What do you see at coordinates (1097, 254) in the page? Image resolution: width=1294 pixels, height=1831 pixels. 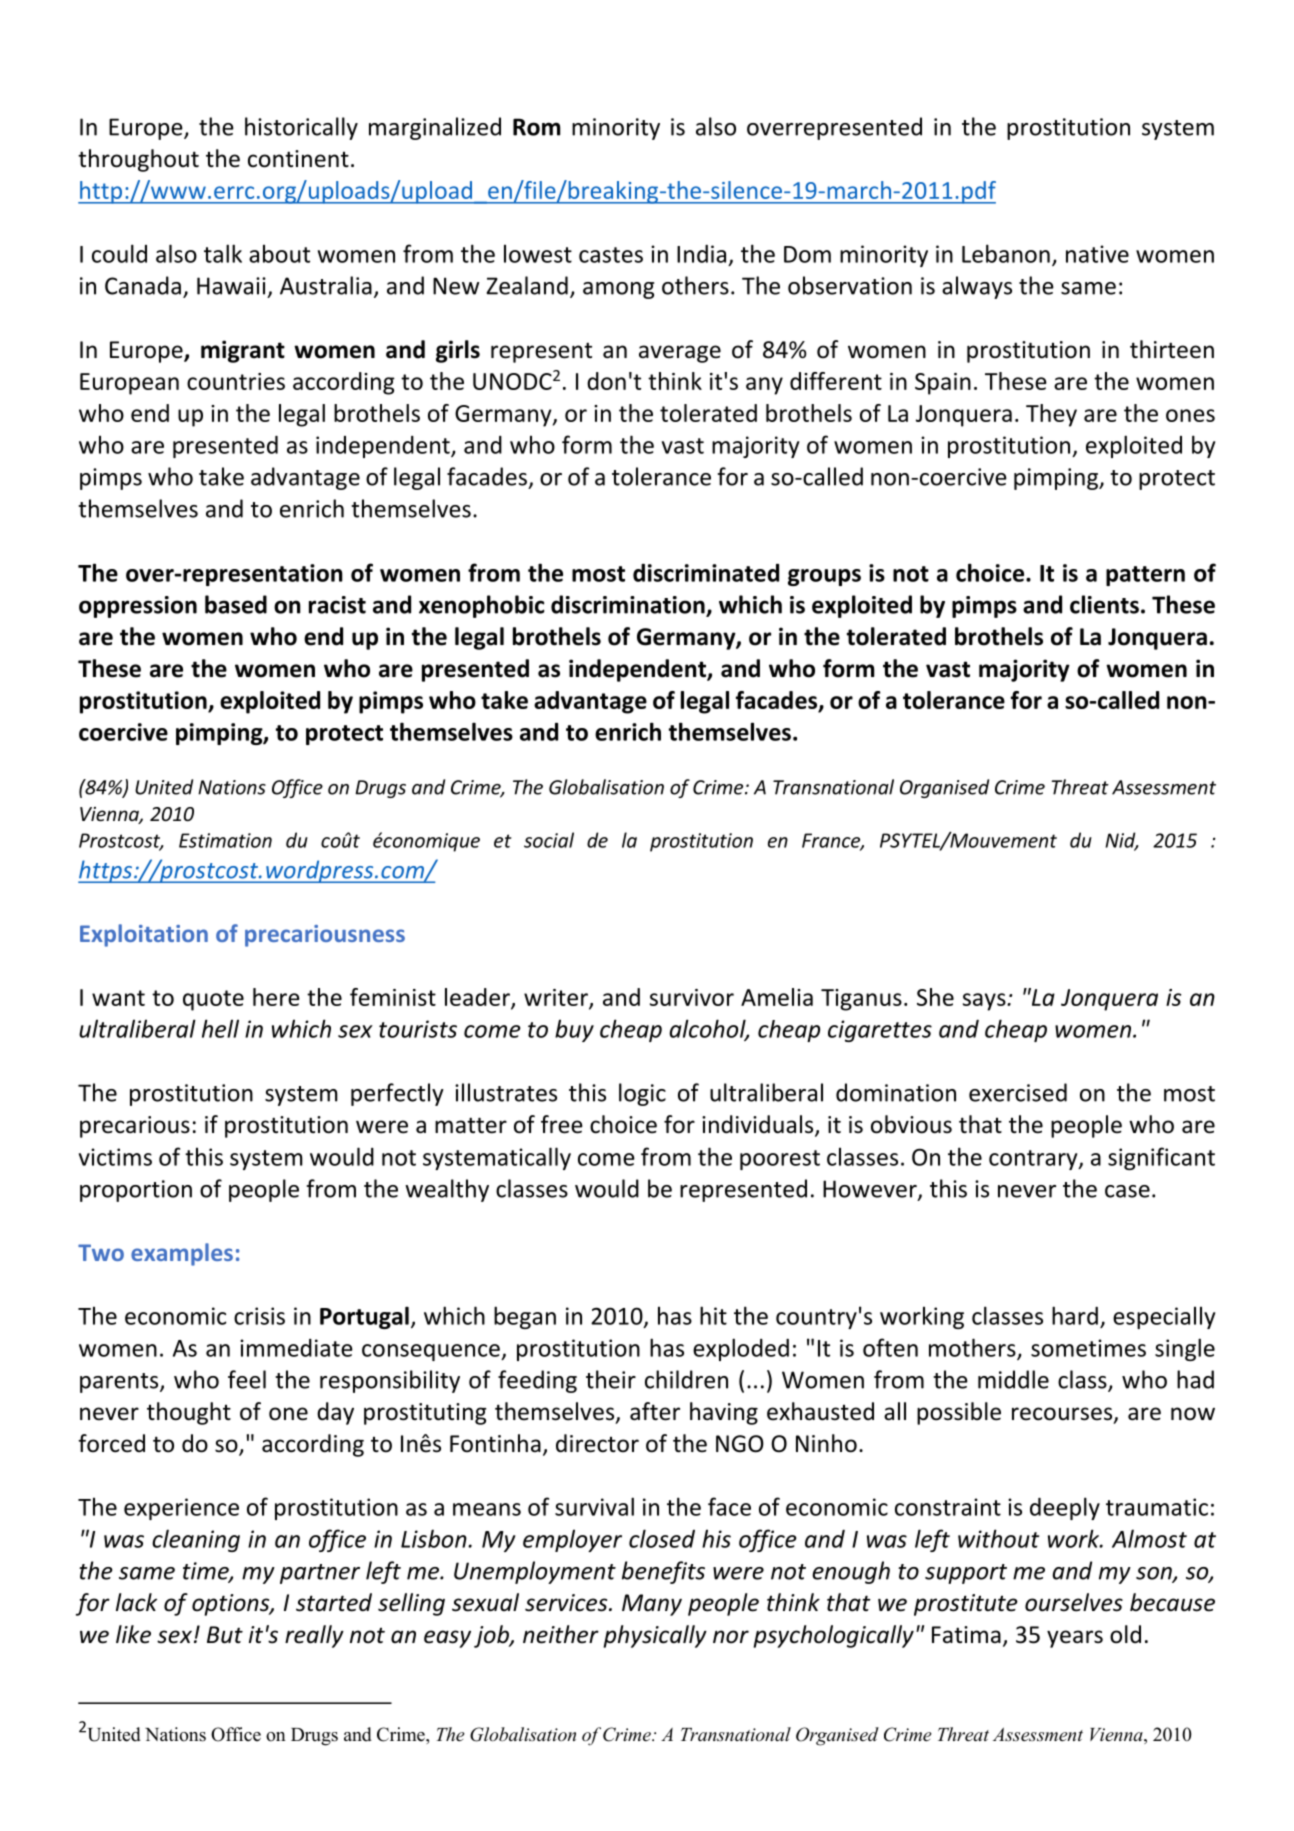 I see `native` at bounding box center [1097, 254].
